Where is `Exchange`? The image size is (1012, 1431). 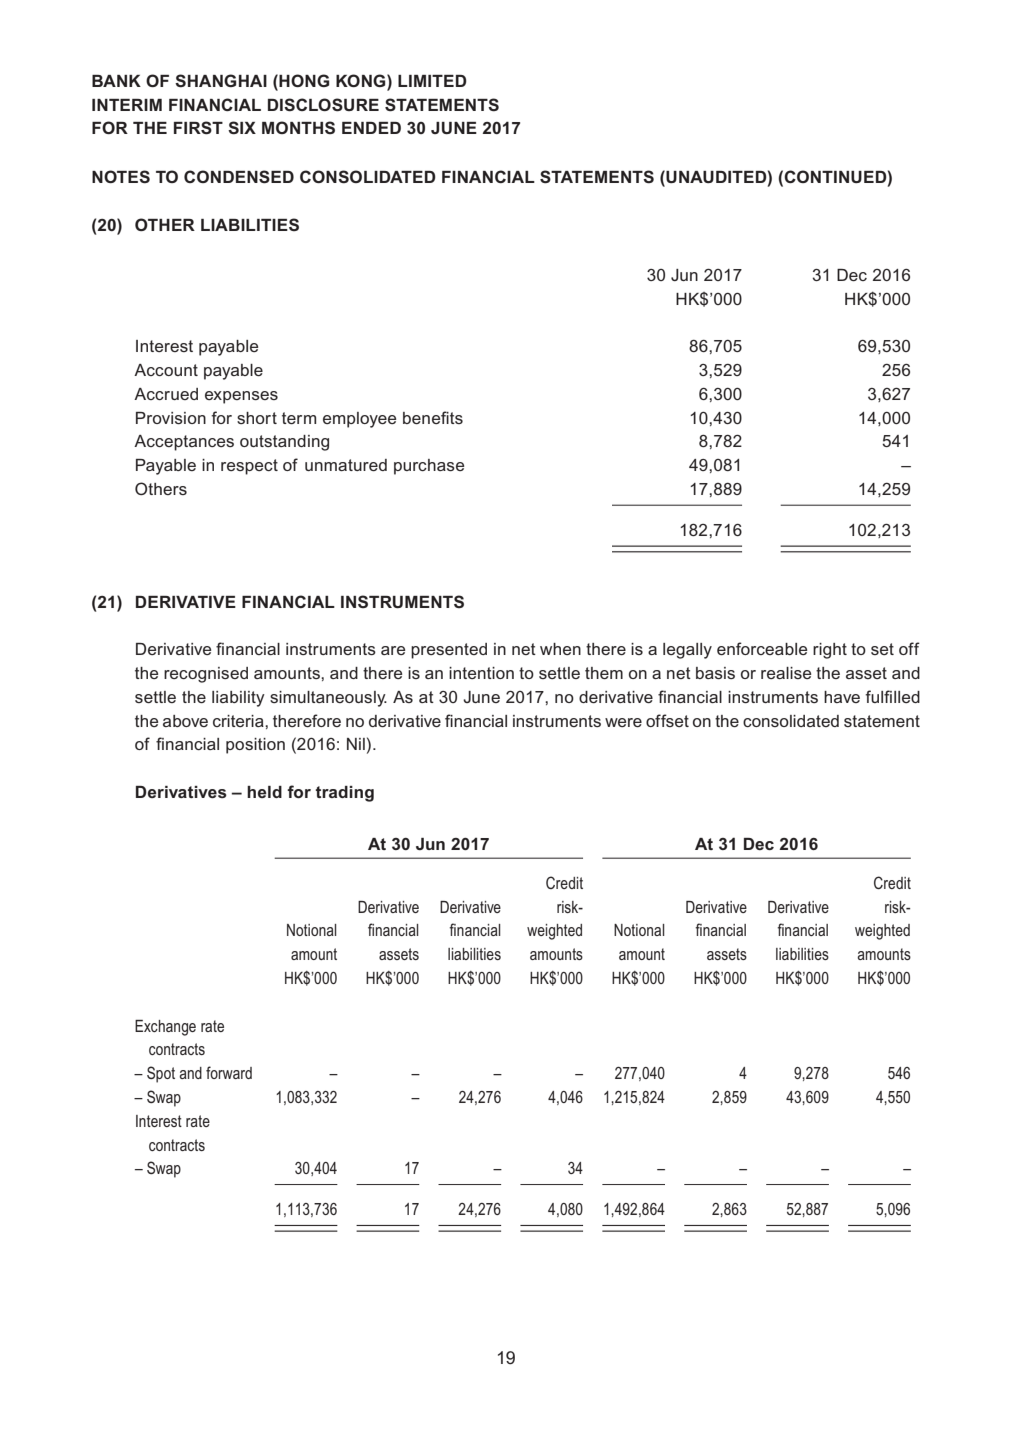 Exchange is located at coordinates (165, 1028).
